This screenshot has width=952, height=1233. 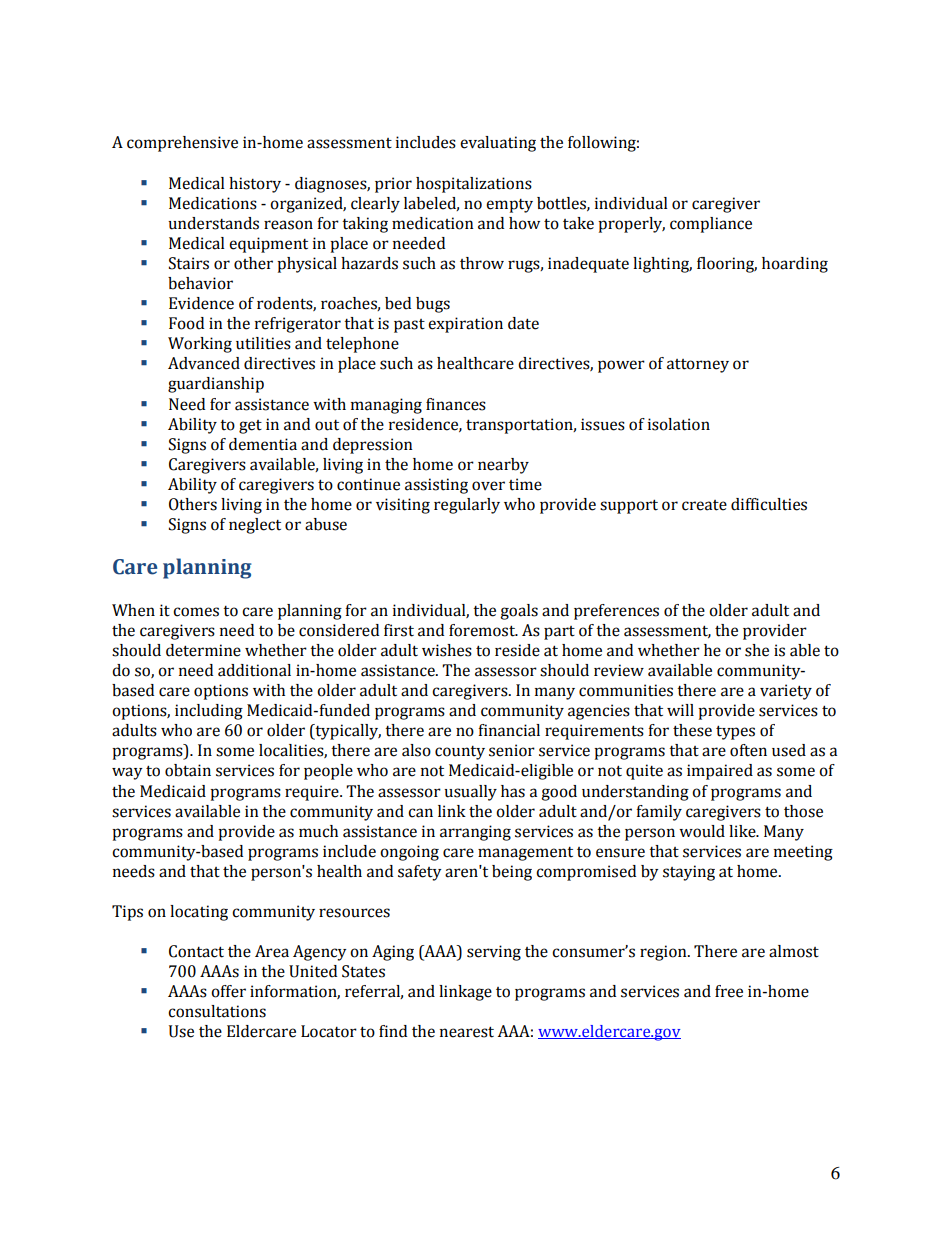 I want to click on goals, so click(x=519, y=612).
